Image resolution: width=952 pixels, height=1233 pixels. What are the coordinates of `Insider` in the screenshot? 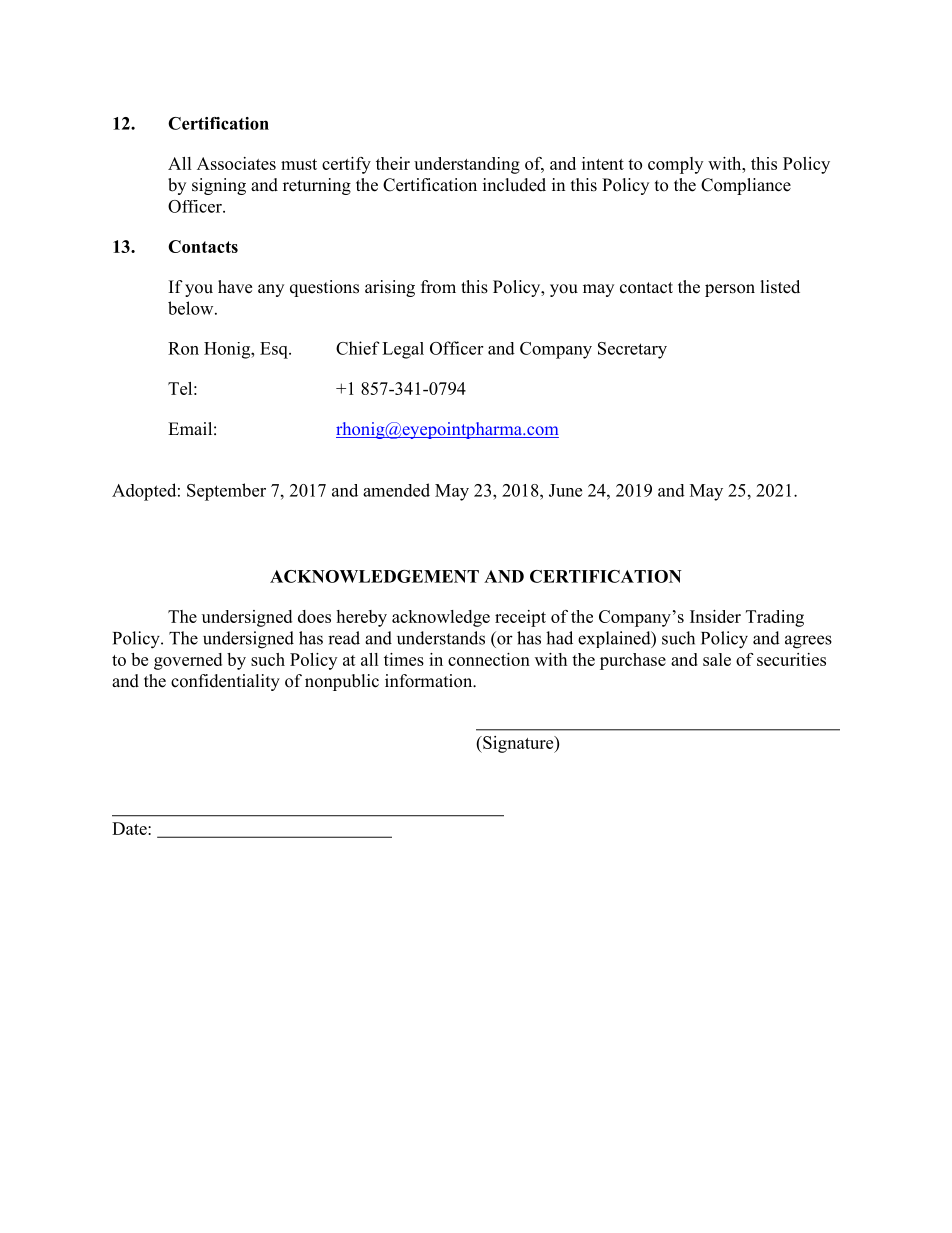 It's located at (715, 616).
